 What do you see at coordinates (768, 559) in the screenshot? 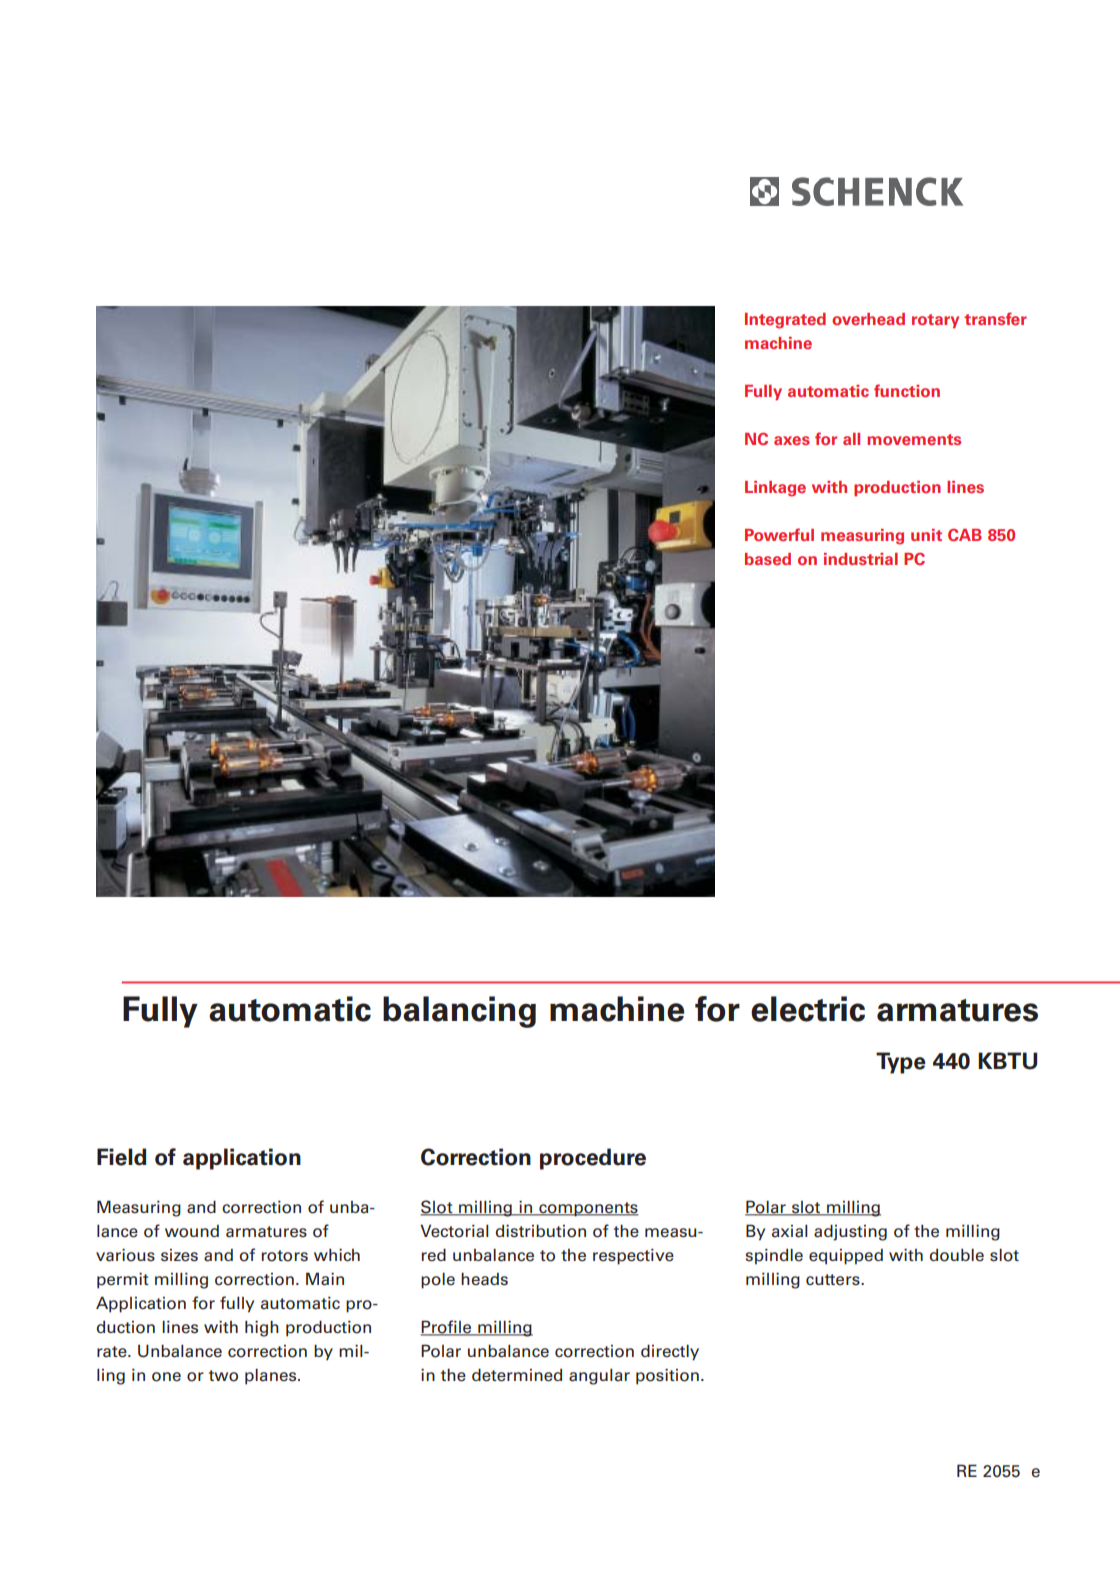
I see `based` at bounding box center [768, 559].
